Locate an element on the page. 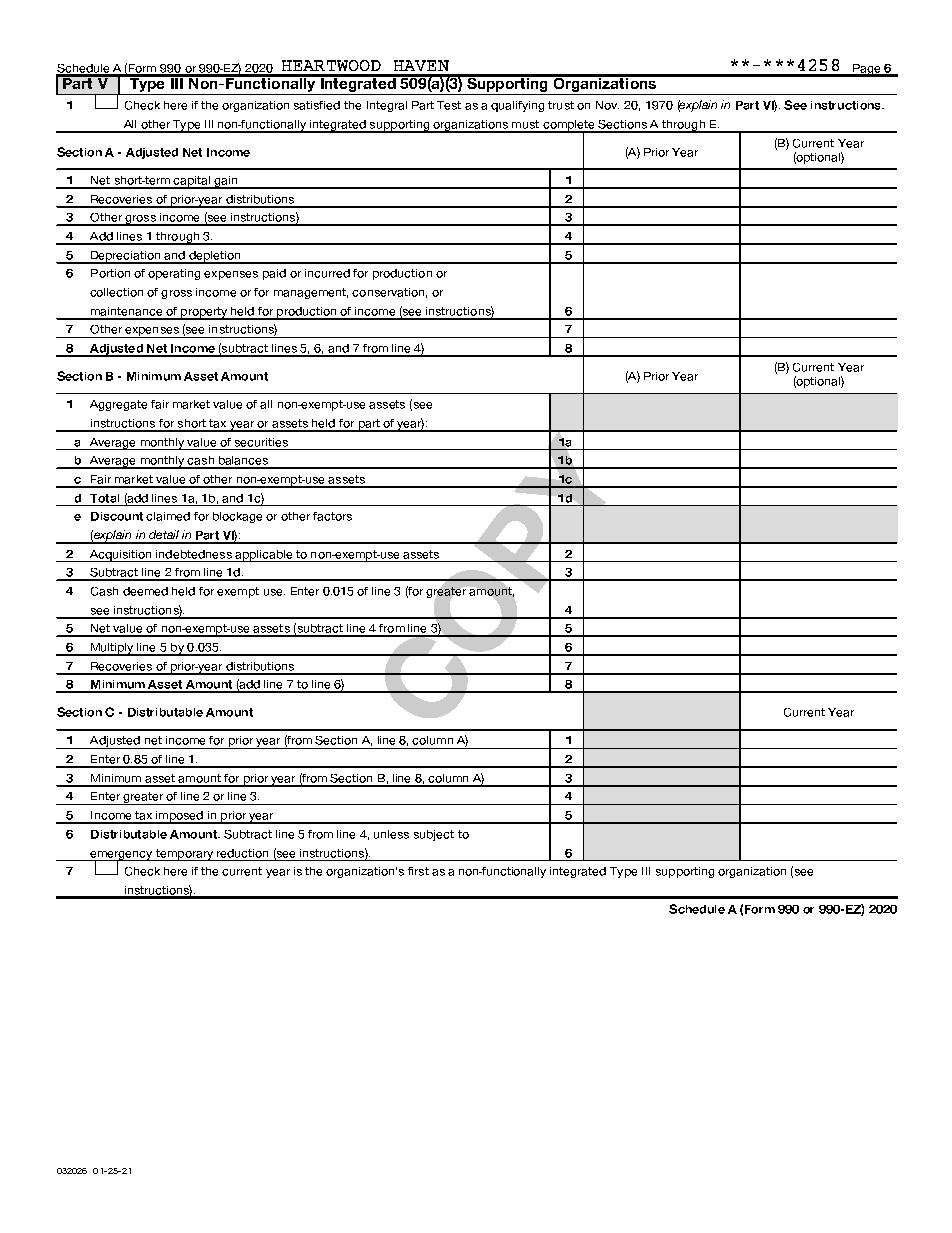 The height and width of the image is (1233, 952). capital is located at coordinates (192, 182).
